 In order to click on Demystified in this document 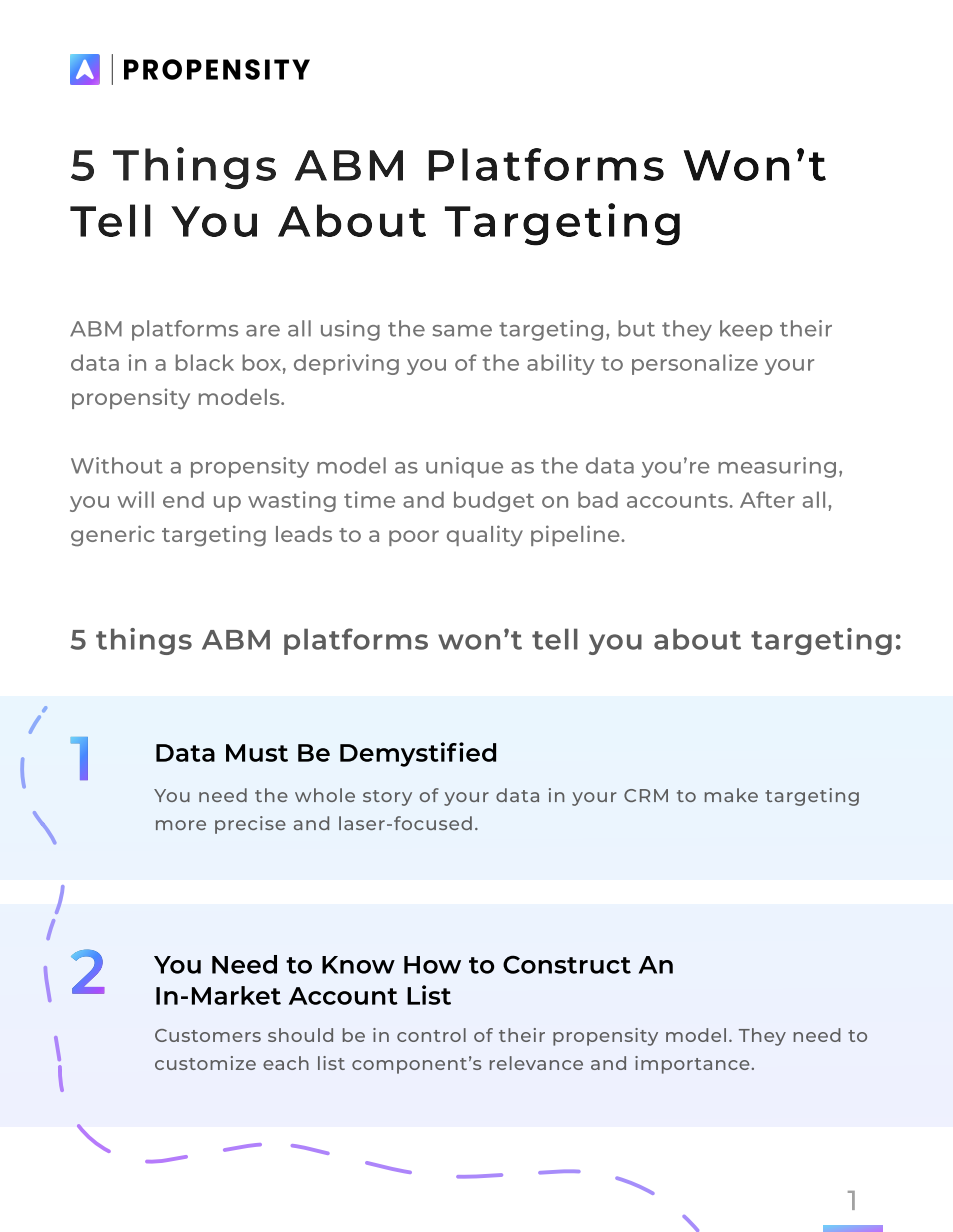, I will do `click(418, 754)`.
